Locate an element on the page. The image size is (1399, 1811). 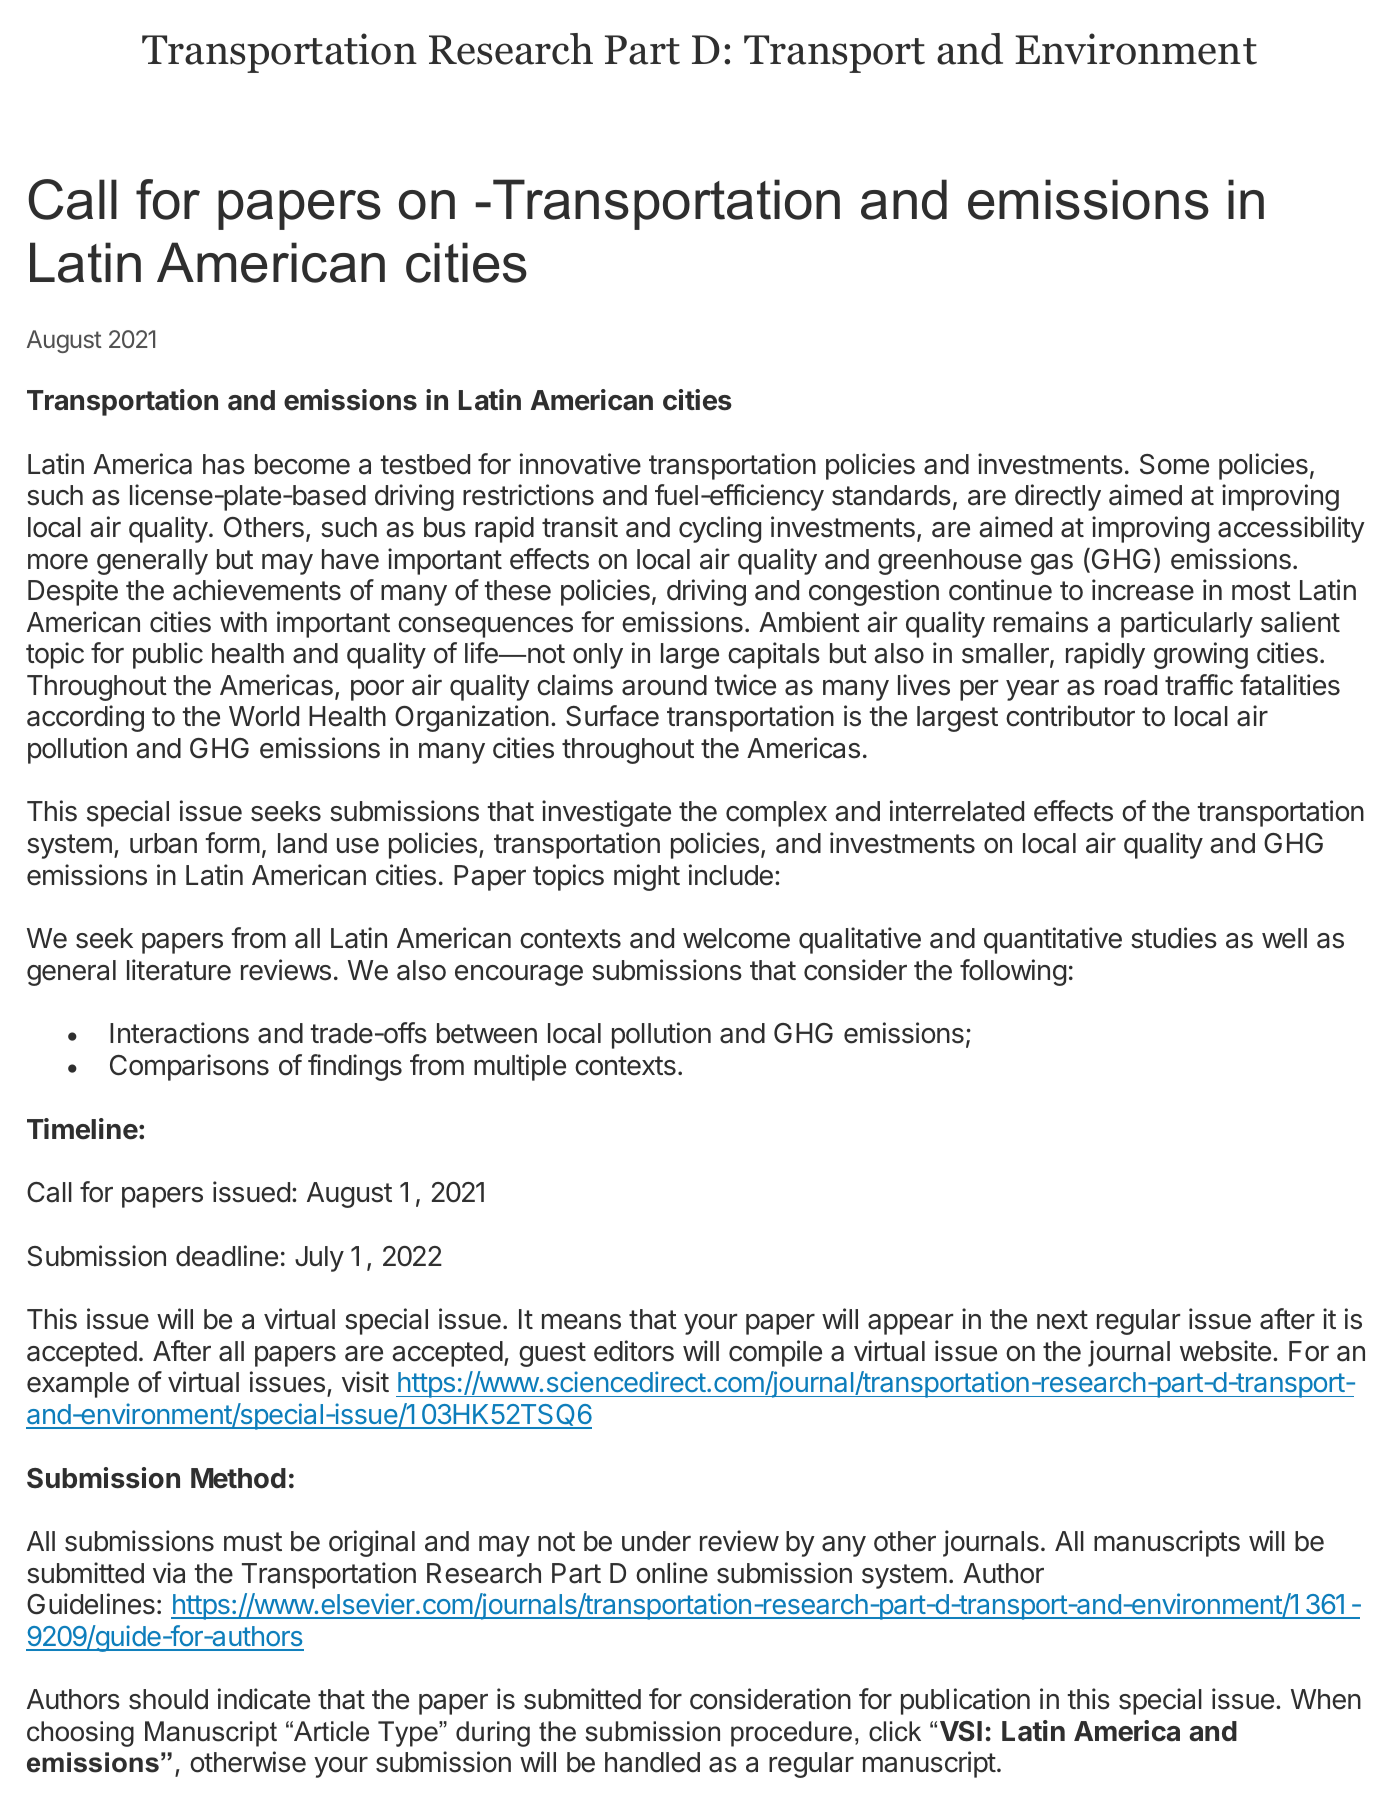
cycling is located at coordinates (720, 529).
